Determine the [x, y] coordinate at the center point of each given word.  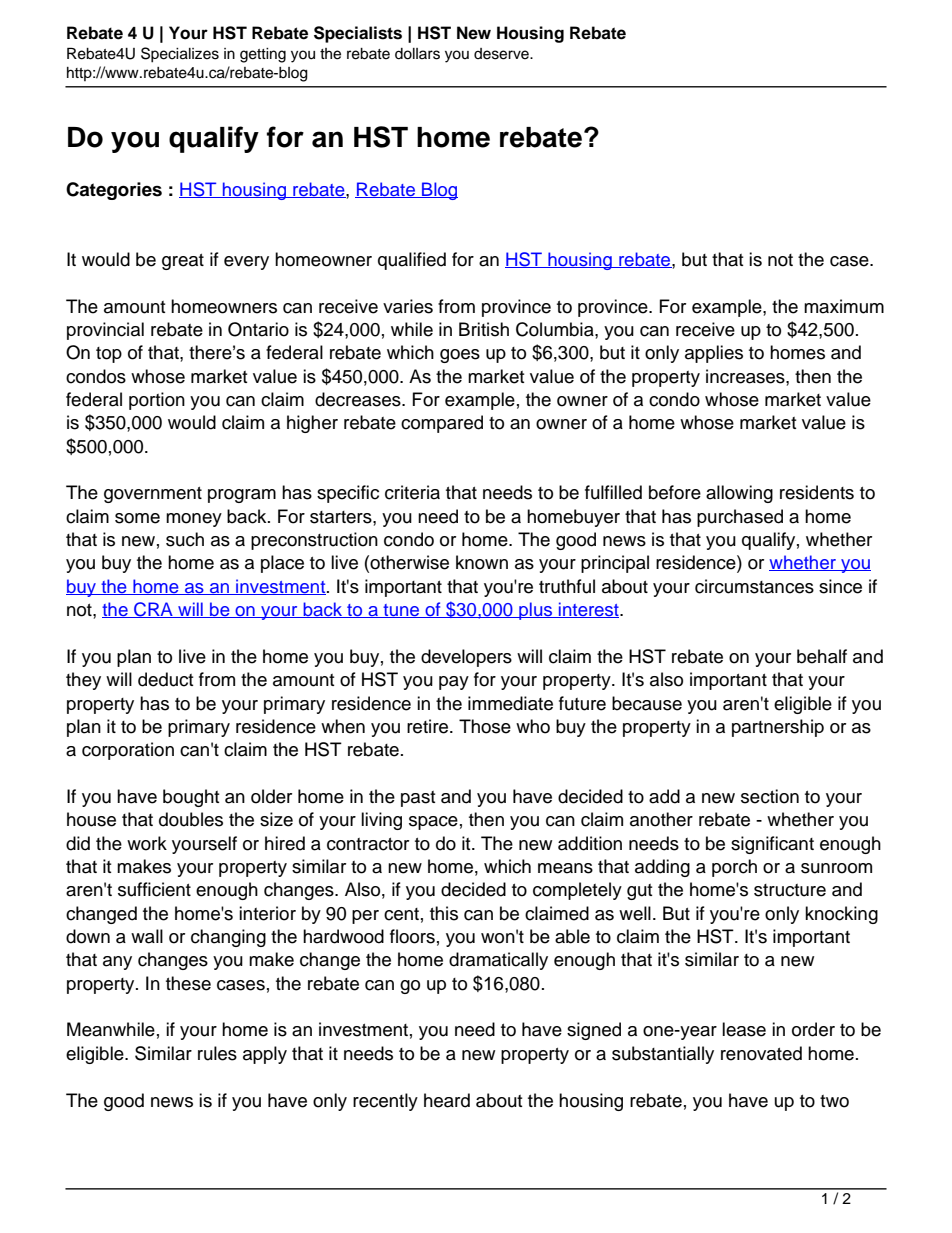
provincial [105, 331]
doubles [191, 819]
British [484, 329]
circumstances [754, 586]
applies [714, 354]
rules [217, 1053]
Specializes [180, 55]
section [770, 796]
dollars [417, 54]
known [482, 562]
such [185, 539]
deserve [502, 54]
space [433, 823]
